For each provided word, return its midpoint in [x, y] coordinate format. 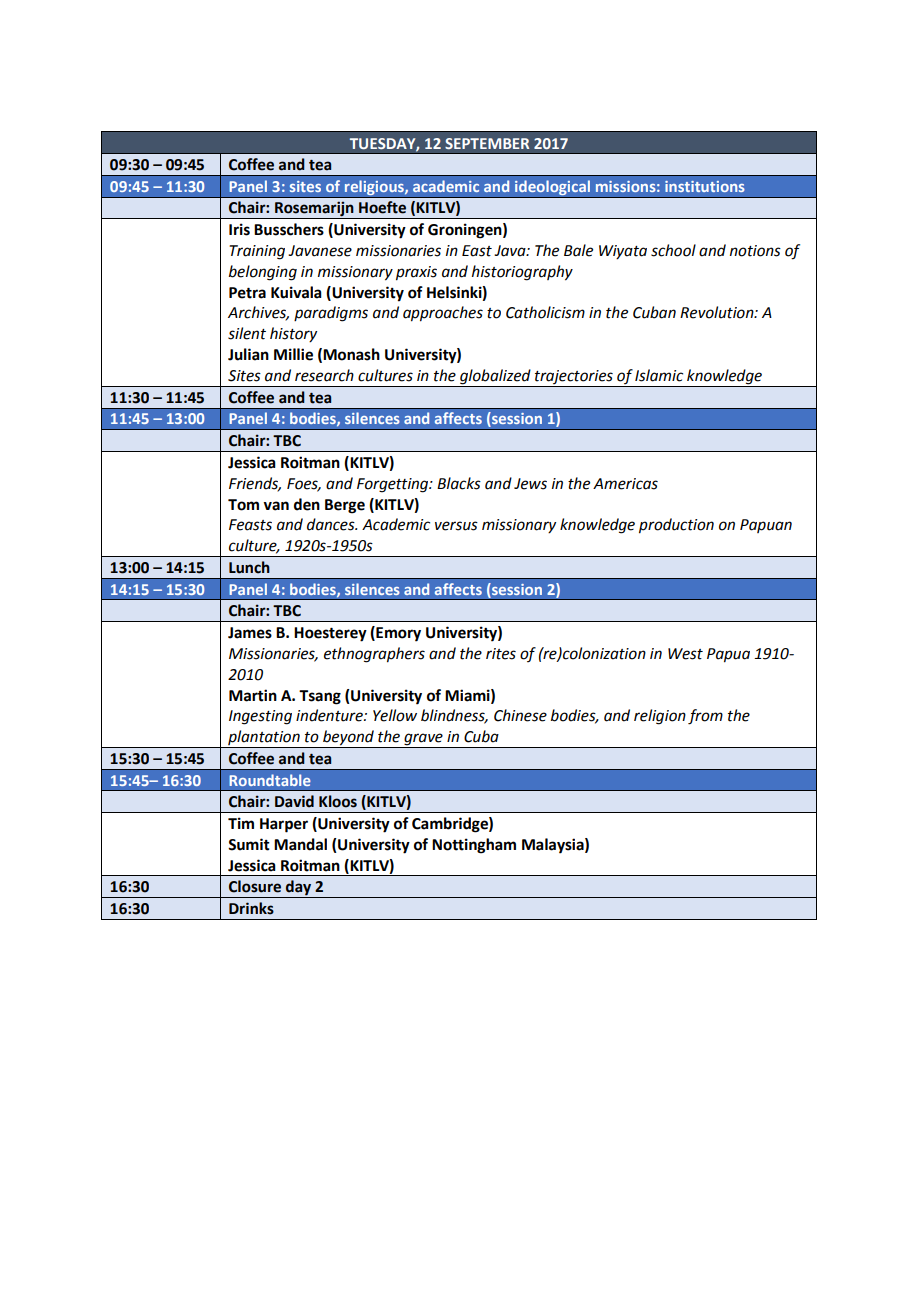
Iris [239, 229]
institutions [705, 186]
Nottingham [474, 846]
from [705, 717]
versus [456, 526]
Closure [255, 886]
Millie [293, 354]
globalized [495, 378]
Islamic [659, 375]
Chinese [520, 715]
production [676, 526]
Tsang [320, 697]
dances [332, 524]
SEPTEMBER [487, 143]
